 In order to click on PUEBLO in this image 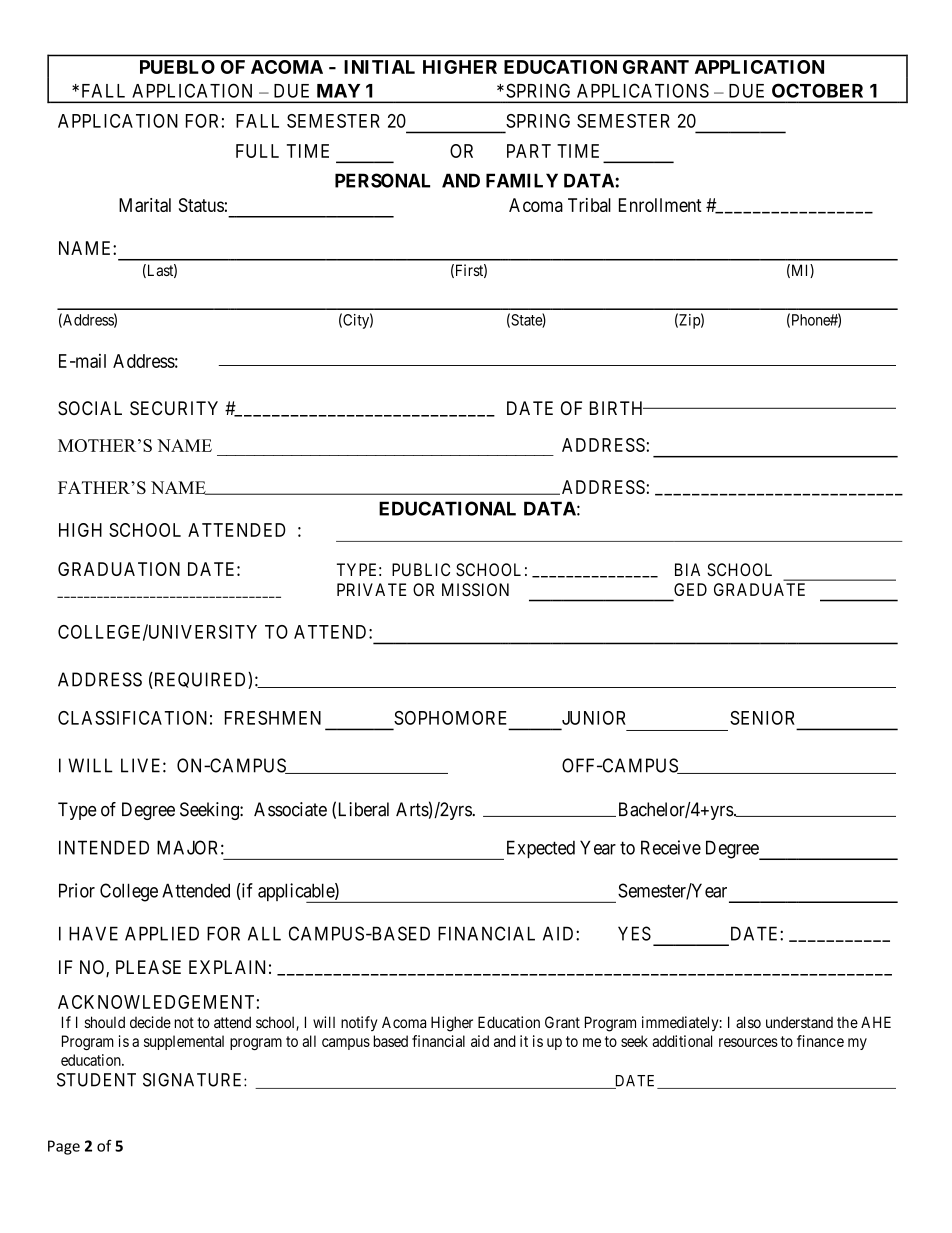, I will do `click(177, 67)`.
